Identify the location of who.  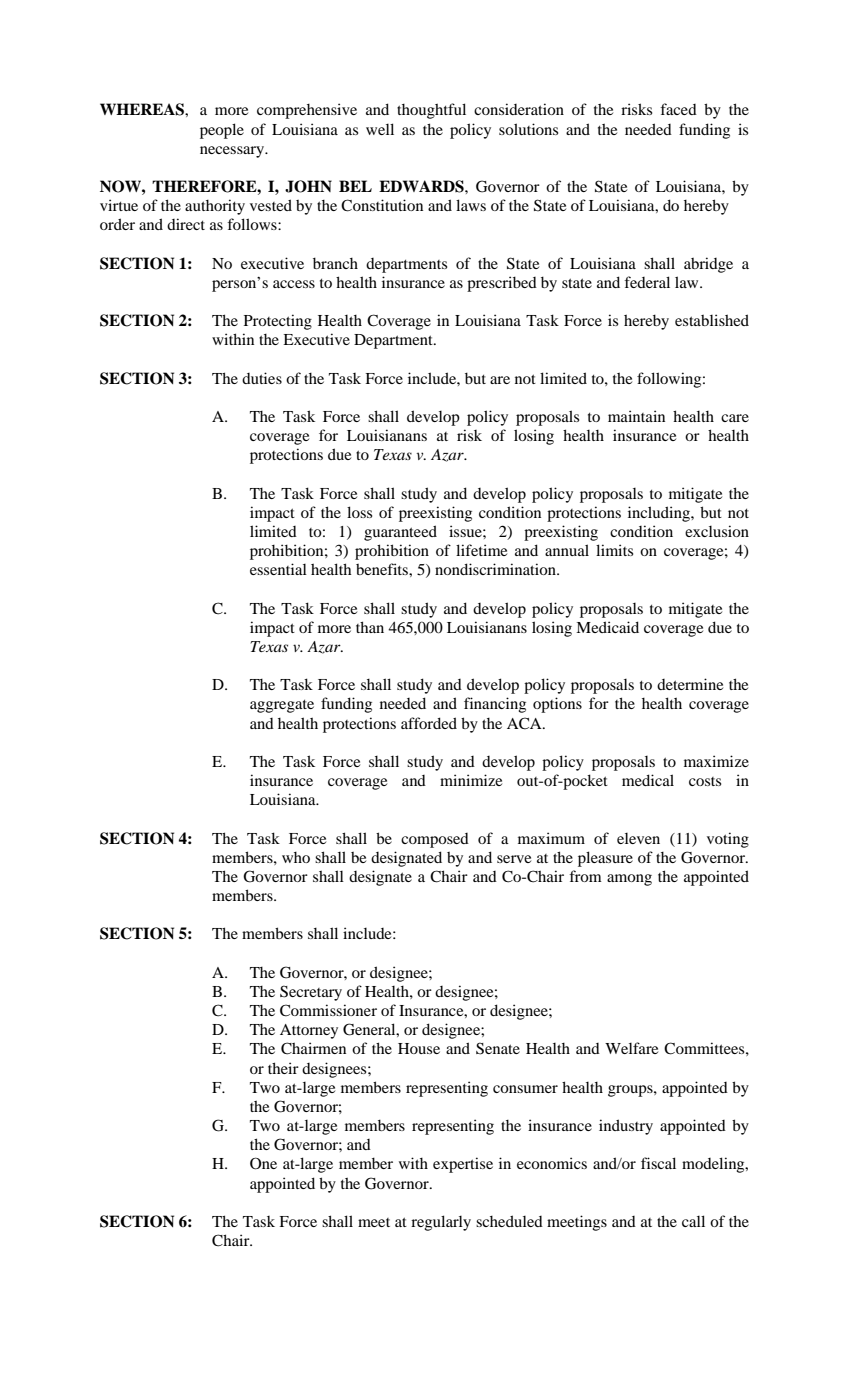
(296, 857).
